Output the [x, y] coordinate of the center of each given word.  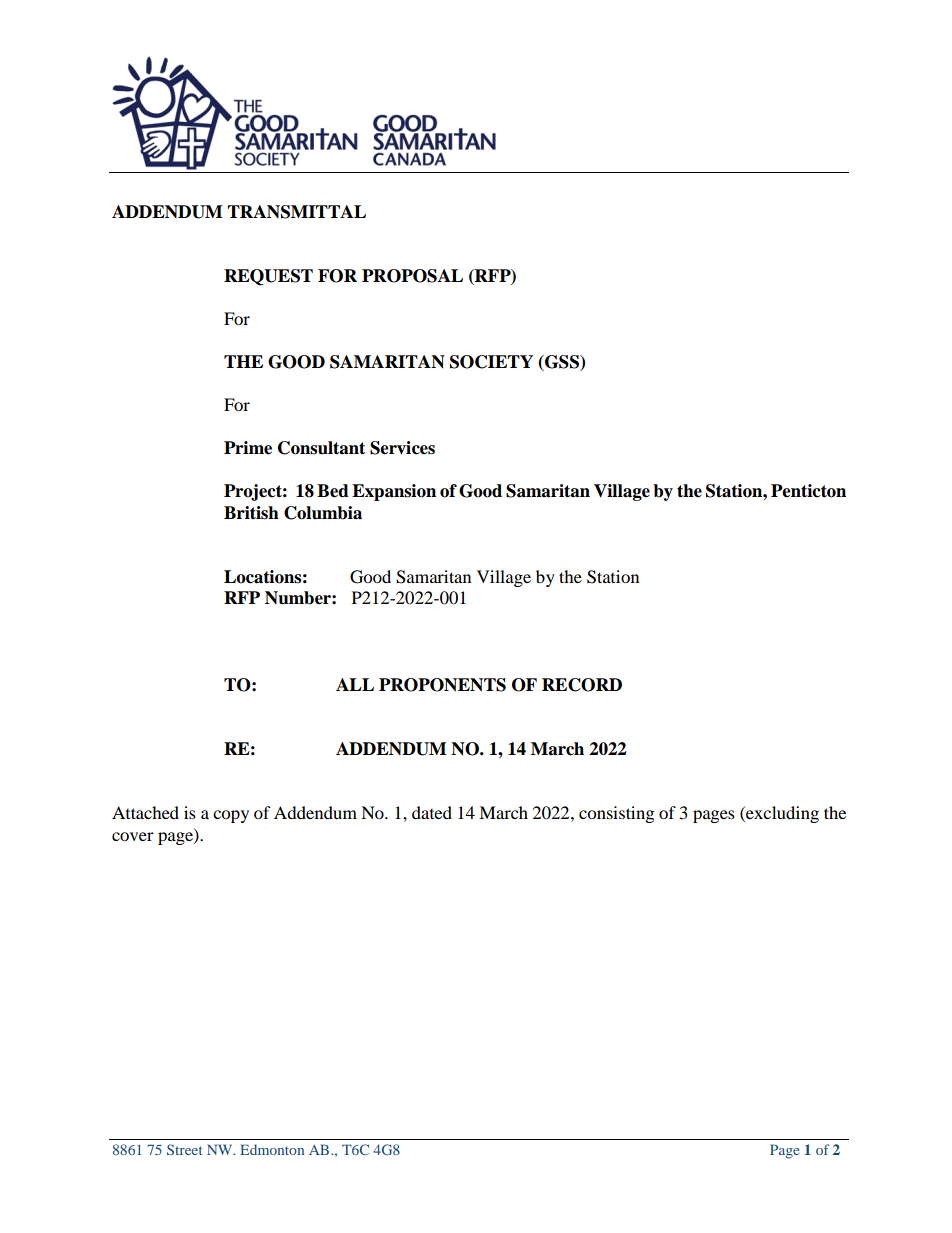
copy [231, 816]
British [251, 513]
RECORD [582, 685]
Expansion [394, 492]
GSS [562, 363]
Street [185, 1149]
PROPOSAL [412, 276]
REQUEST [268, 277]
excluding [781, 814]
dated [432, 812]
